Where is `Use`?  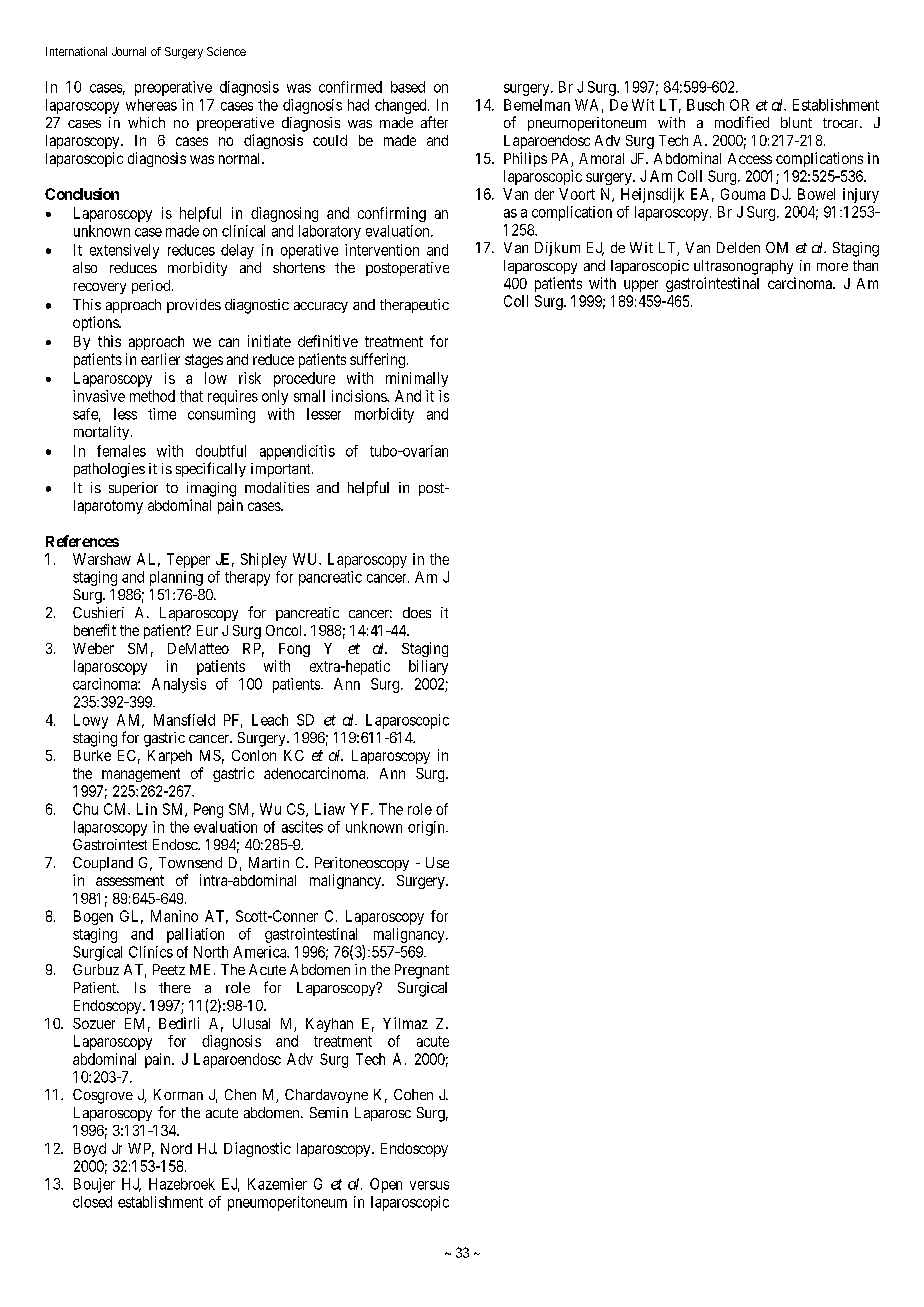
Use is located at coordinates (437, 862).
